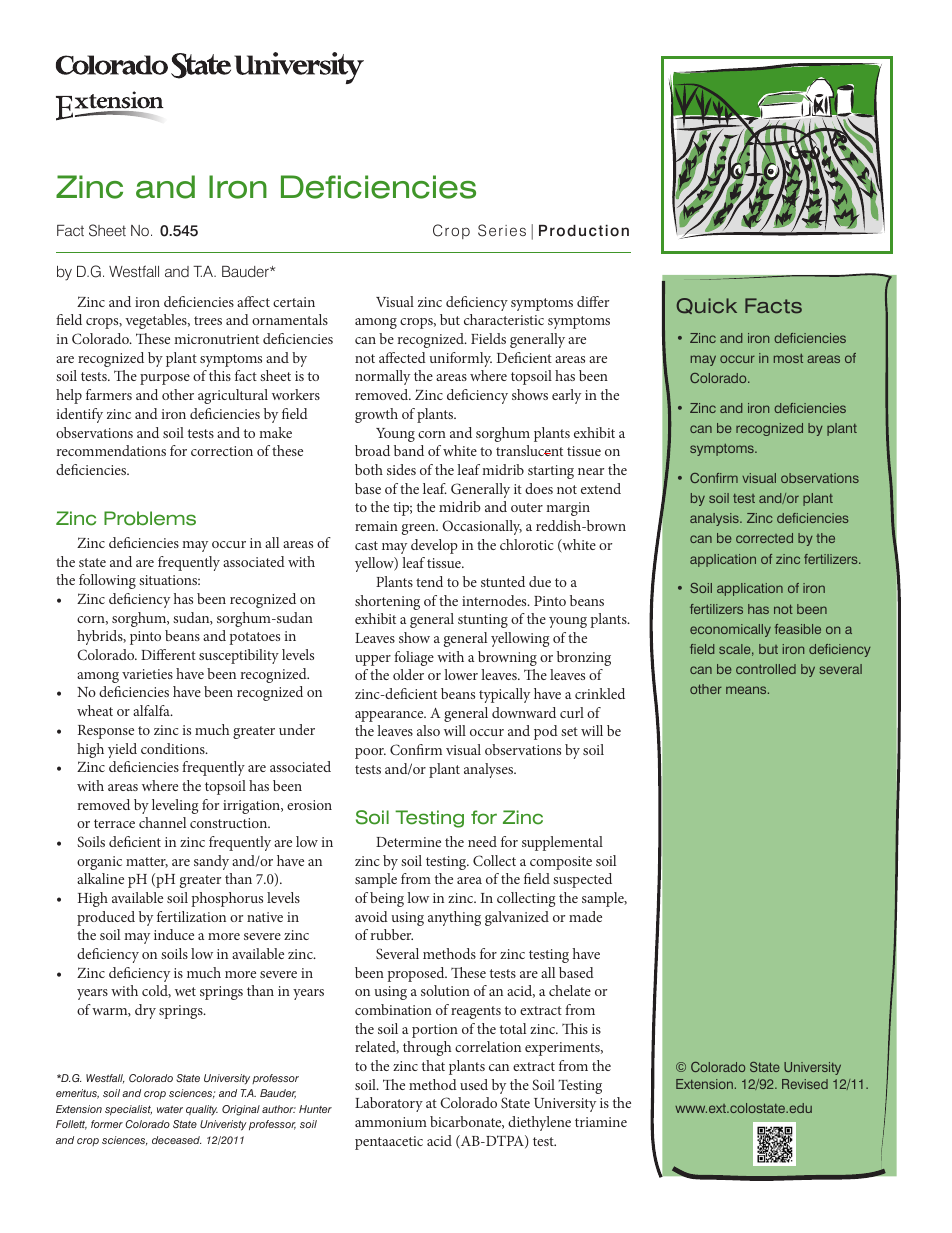 The width and height of the screenshot is (952, 1233). Describe the element at coordinates (766, 669) in the screenshot. I see `controlled` at that location.
